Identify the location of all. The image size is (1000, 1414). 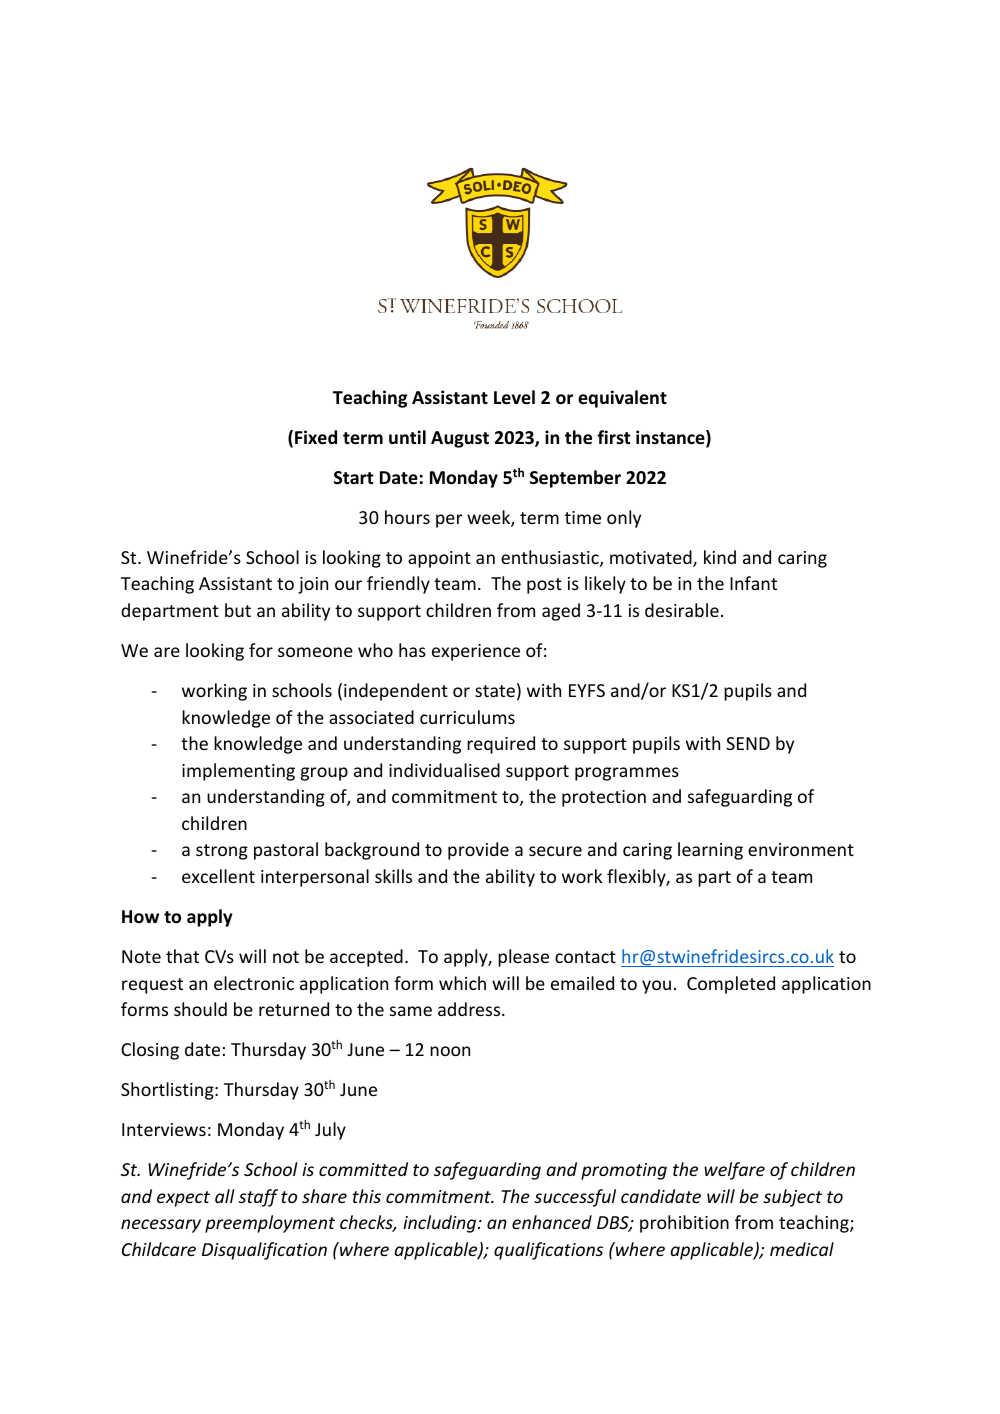
(225, 1196).
